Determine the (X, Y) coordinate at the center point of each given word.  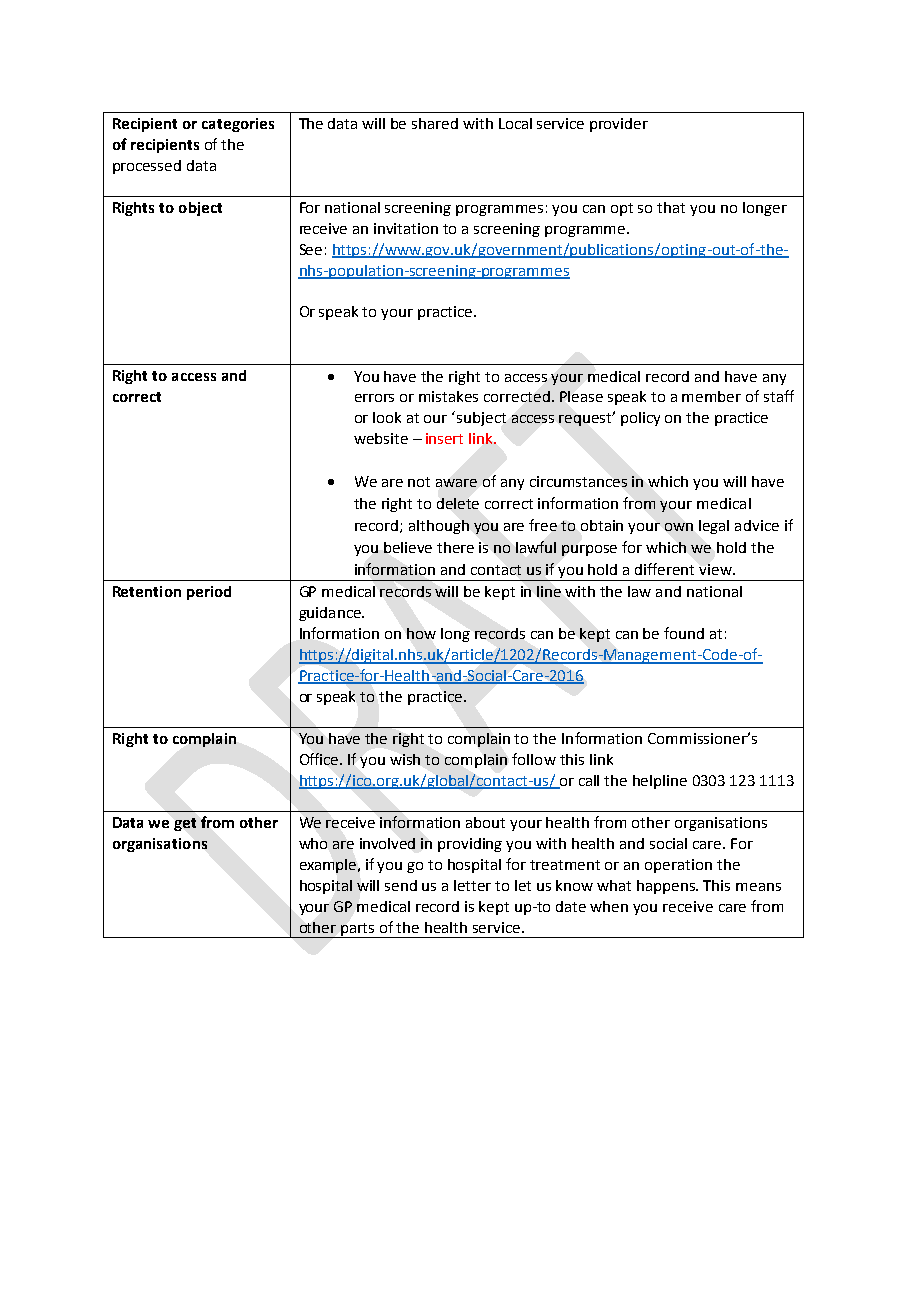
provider (619, 125)
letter (472, 885)
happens (667, 887)
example (329, 866)
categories (238, 125)
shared (435, 123)
